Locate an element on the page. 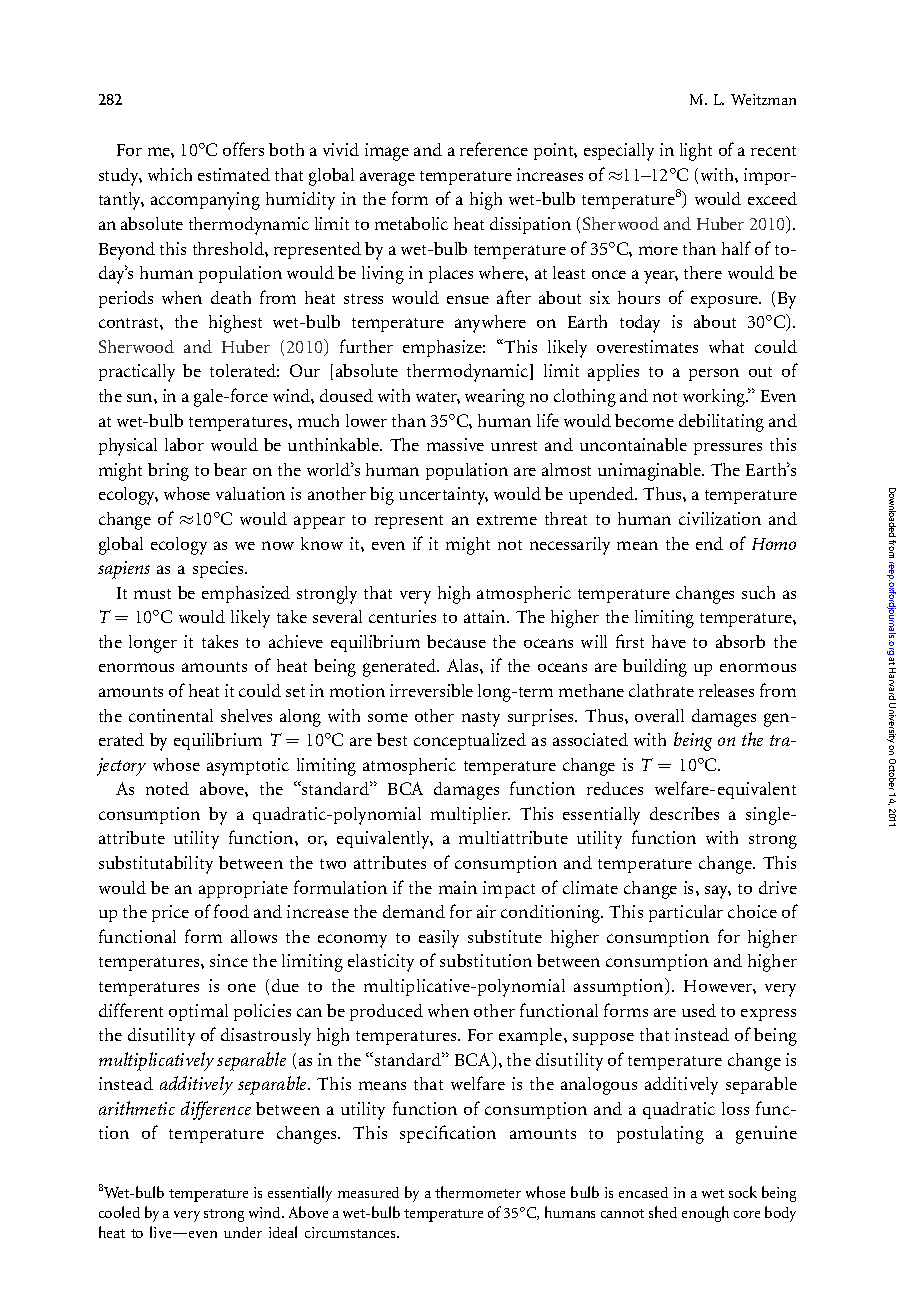 This page has height=1316, width=921. reference is located at coordinates (494, 149).
